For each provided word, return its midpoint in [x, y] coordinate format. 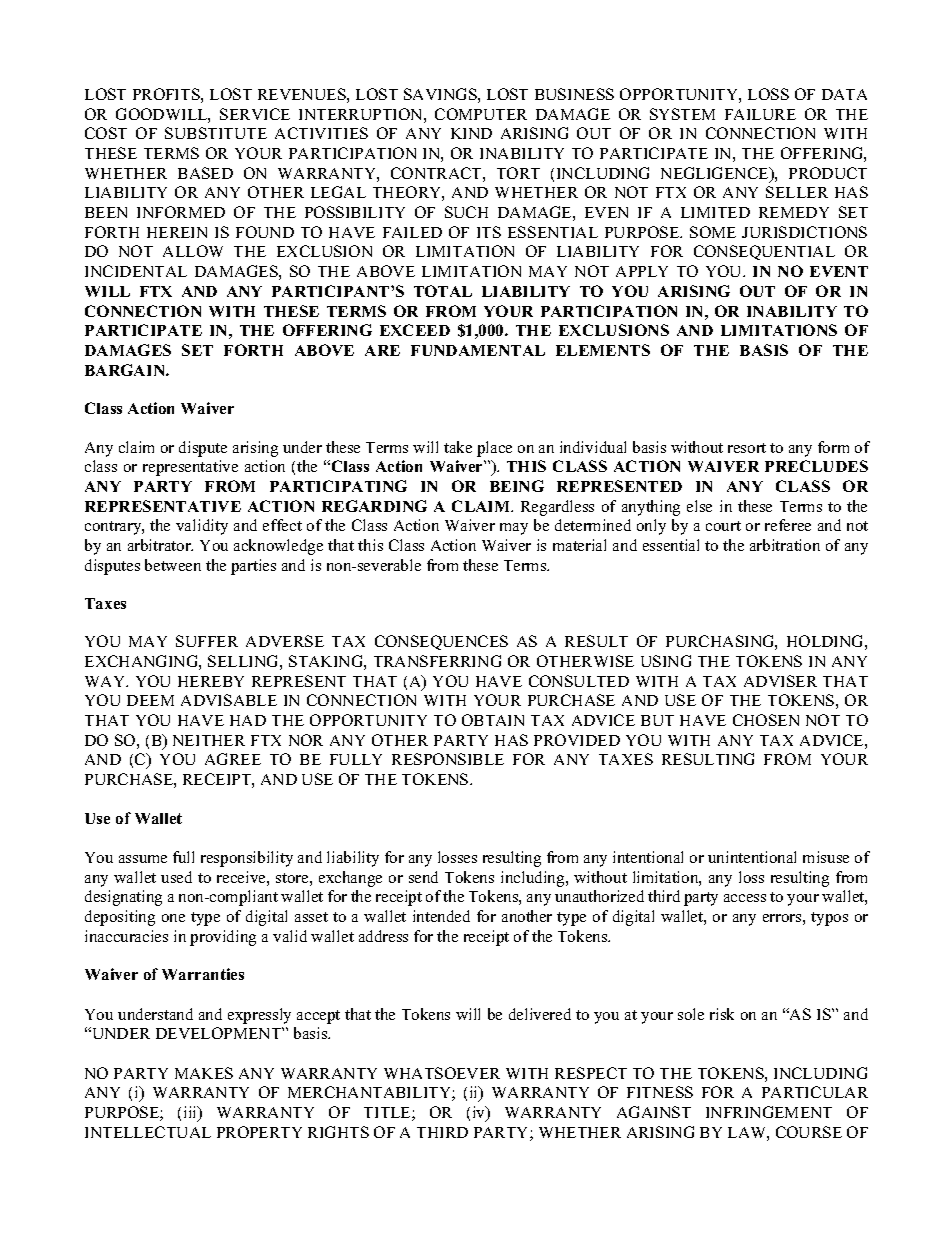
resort [747, 448]
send [423, 877]
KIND [471, 133]
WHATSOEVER [442, 1073]
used [176, 877]
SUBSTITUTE [216, 133]
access [745, 898]
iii [192, 1113]
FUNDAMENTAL [478, 350]
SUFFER [207, 641]
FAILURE [760, 114]
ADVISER [780, 681]
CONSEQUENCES [441, 642]
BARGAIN [126, 370]
